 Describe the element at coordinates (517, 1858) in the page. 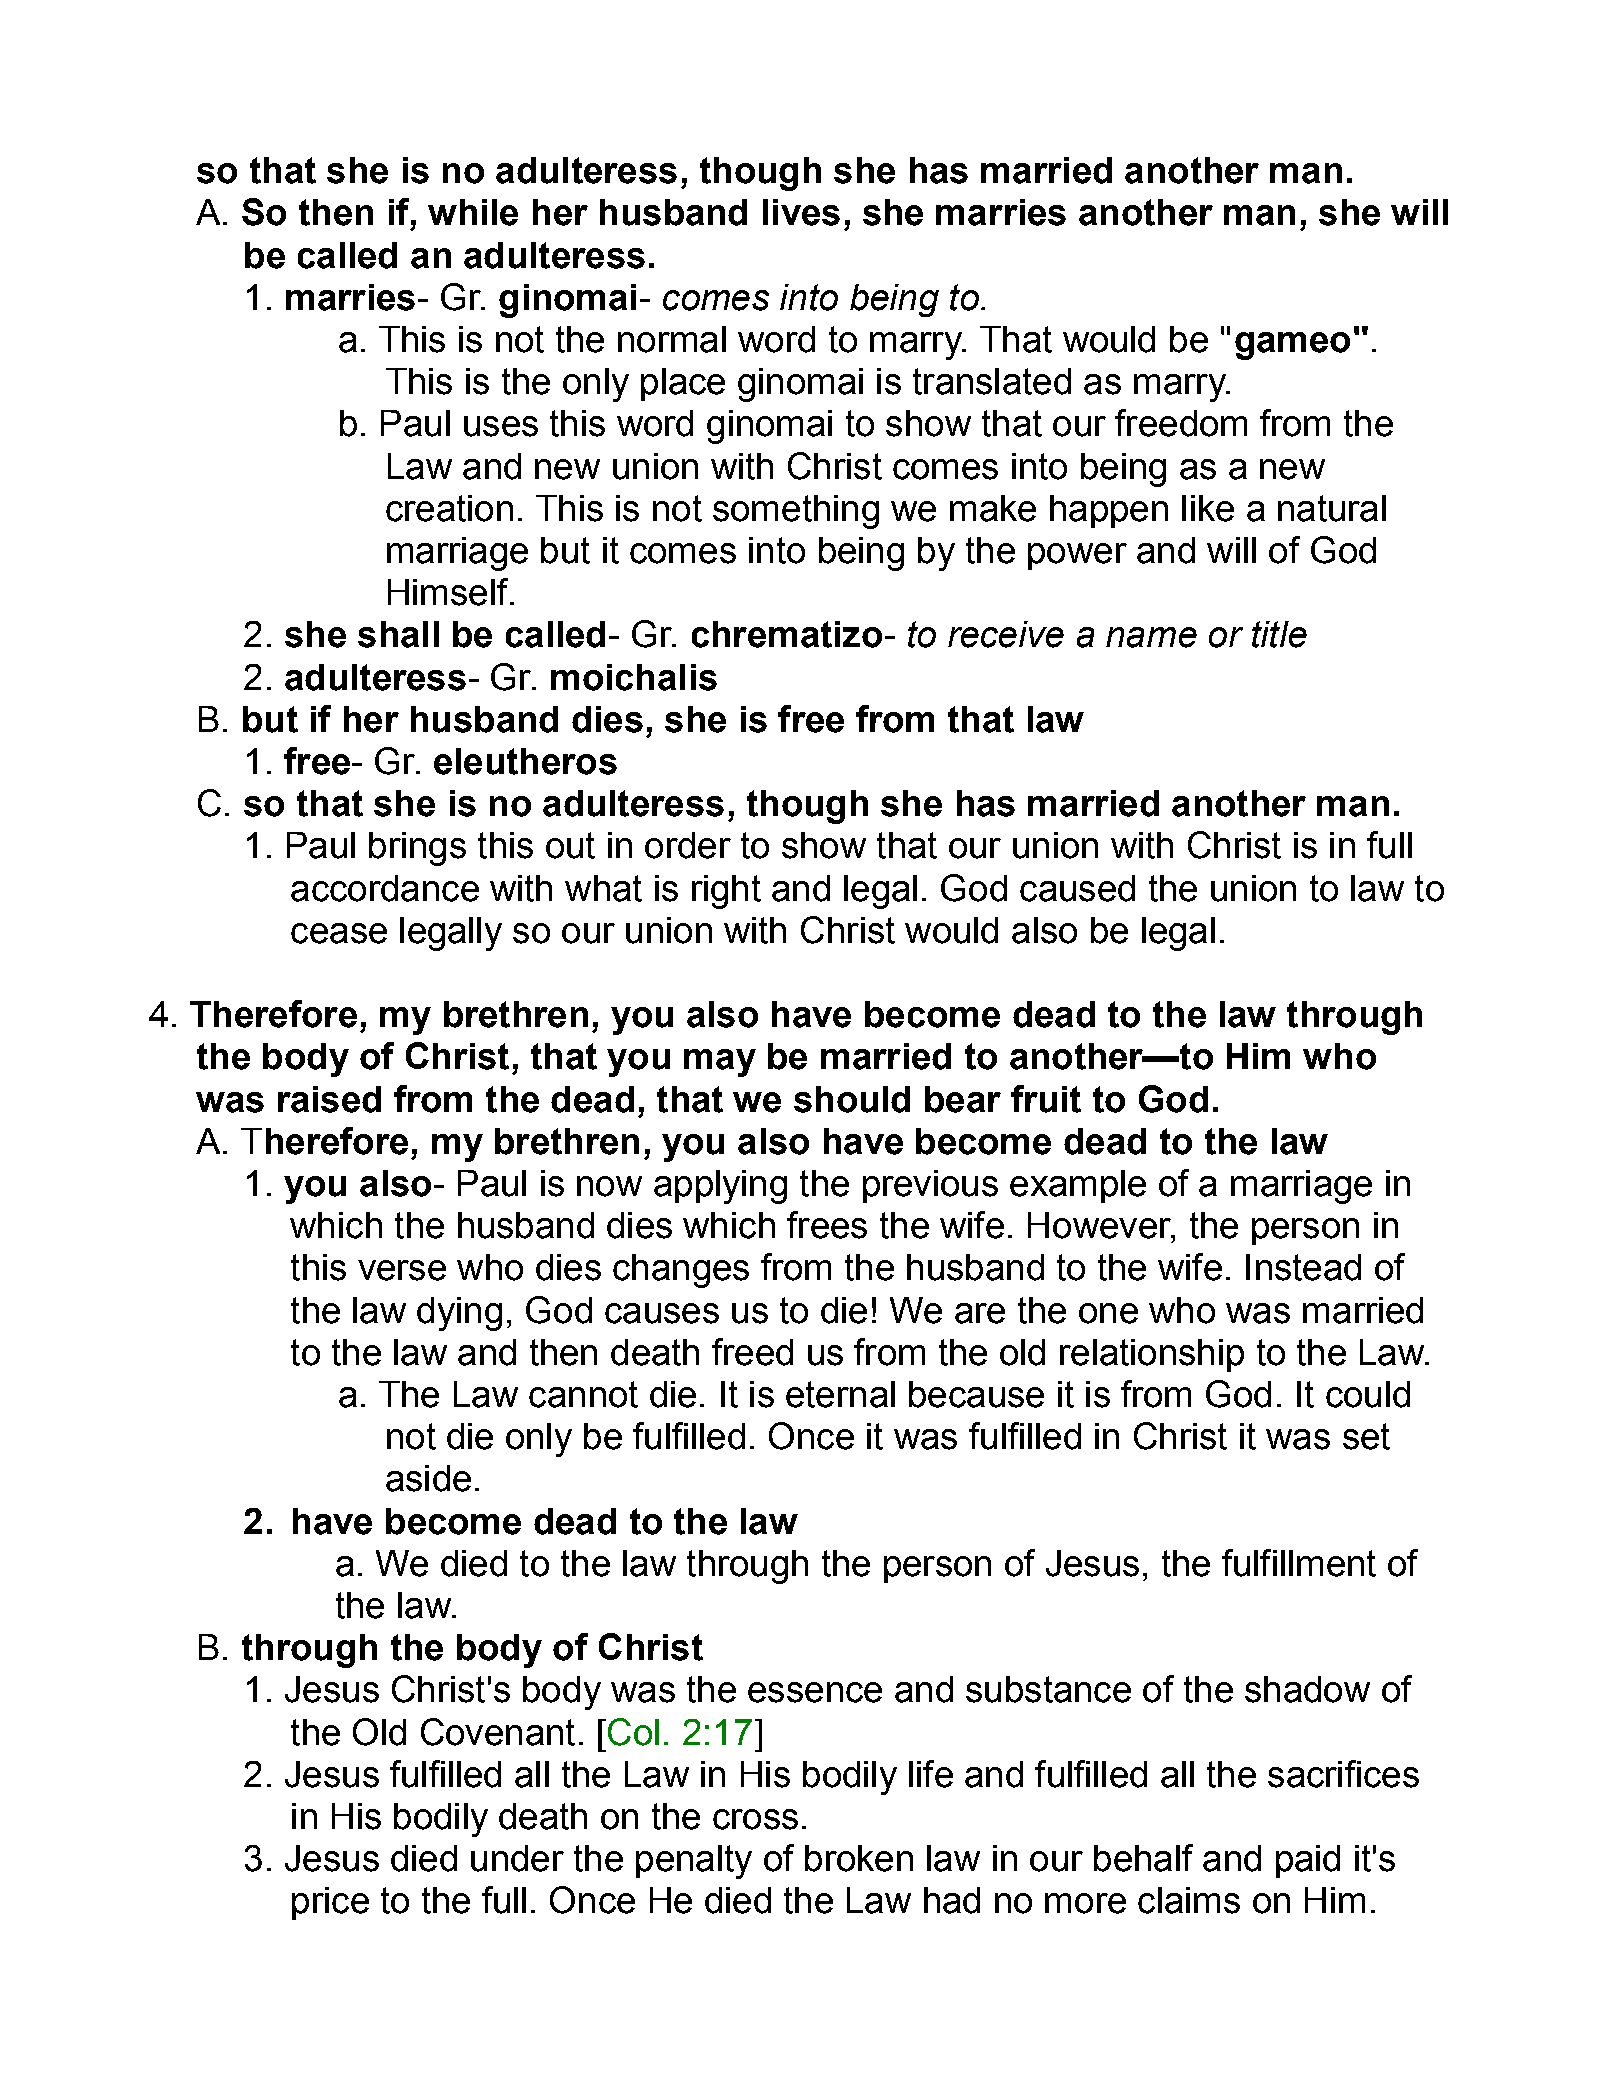

I see `under` at that location.
